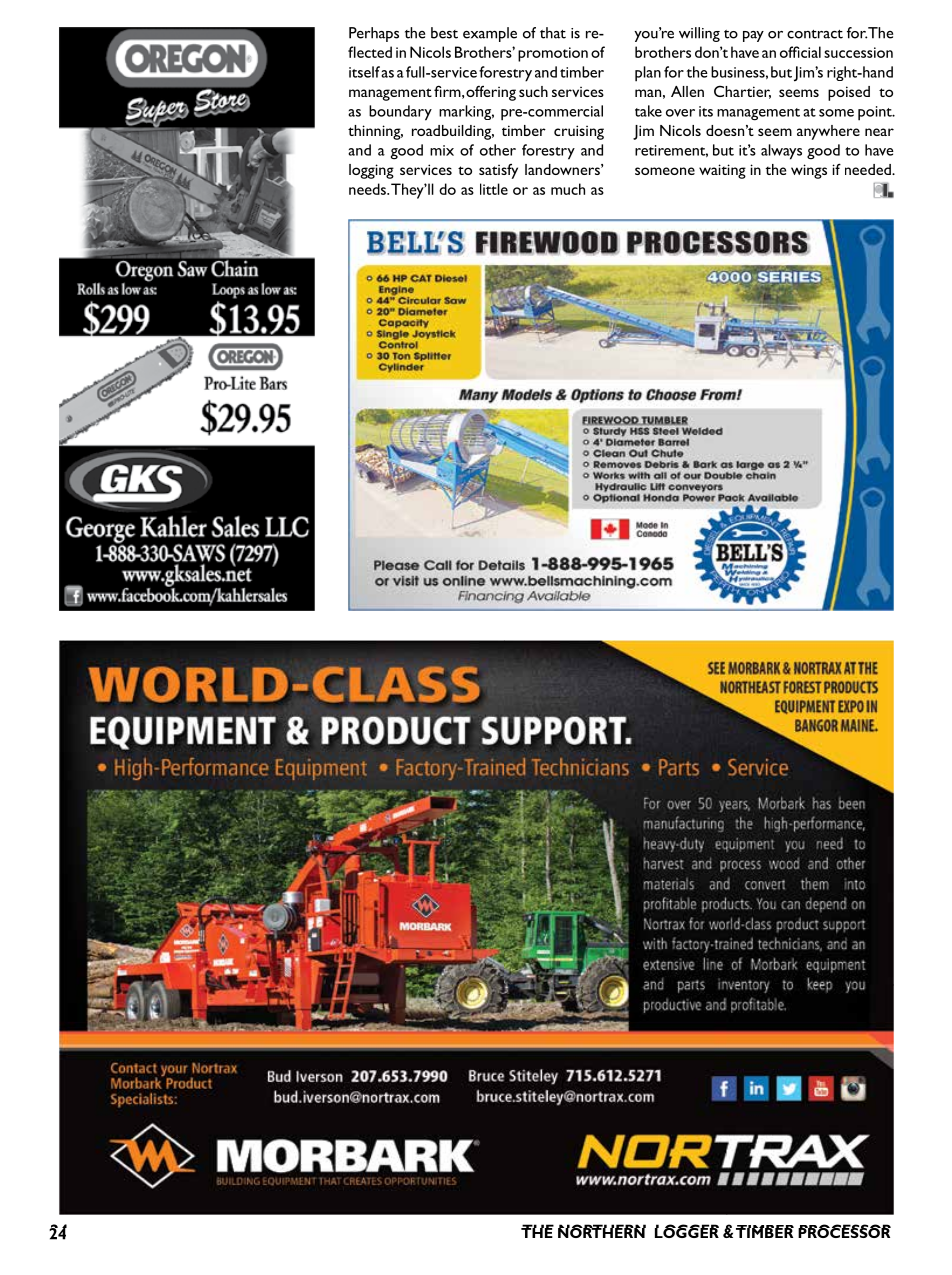 Image resolution: width=952 pixels, height=1275 pixels. I want to click on contract, so click(815, 34).
